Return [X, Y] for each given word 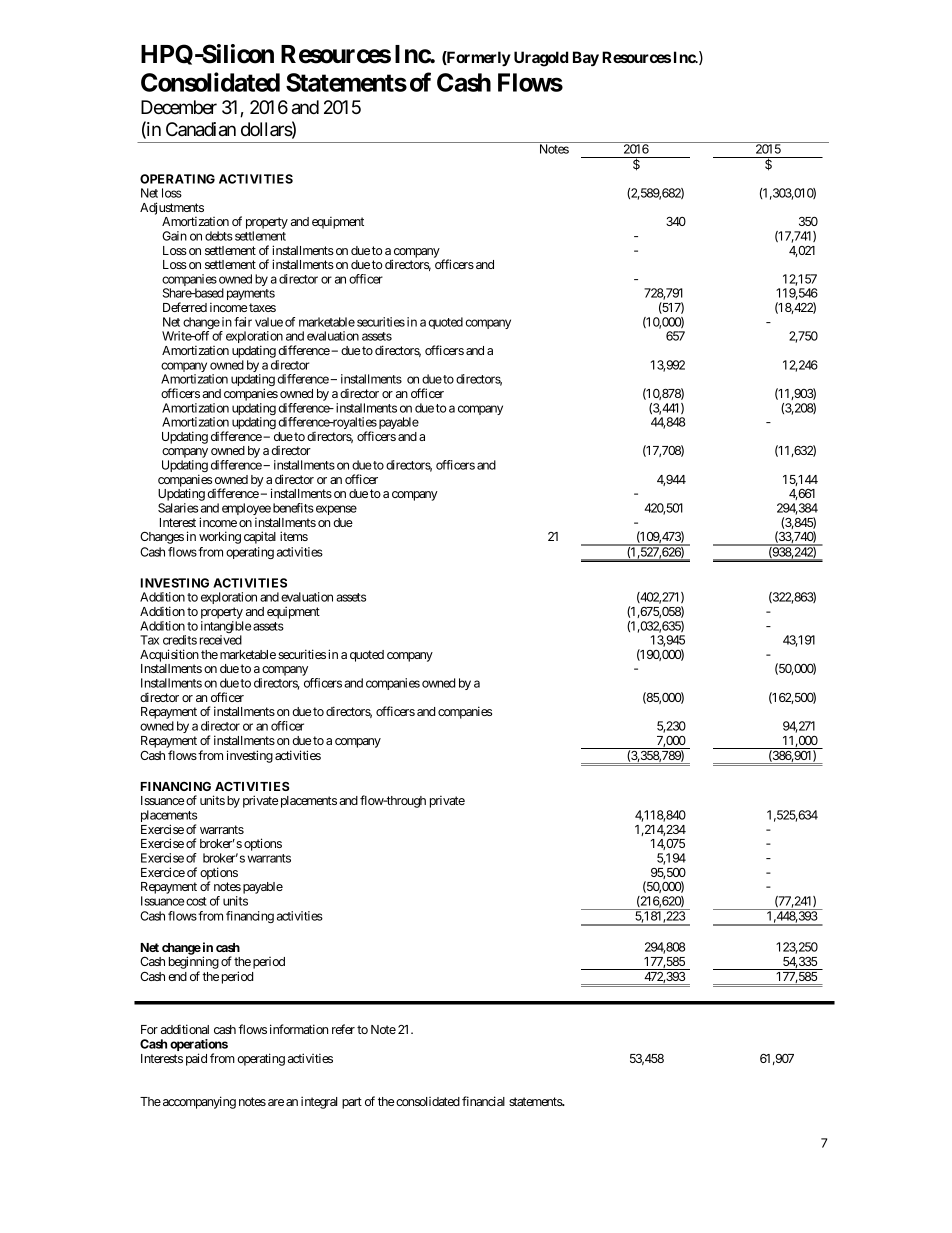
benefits [293, 508]
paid [196, 1059]
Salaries [178, 508]
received [221, 640]
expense [335, 510]
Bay [586, 59]
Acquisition [169, 655]
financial [483, 1101]
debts [219, 236]
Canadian [201, 129]
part [352, 1103]
